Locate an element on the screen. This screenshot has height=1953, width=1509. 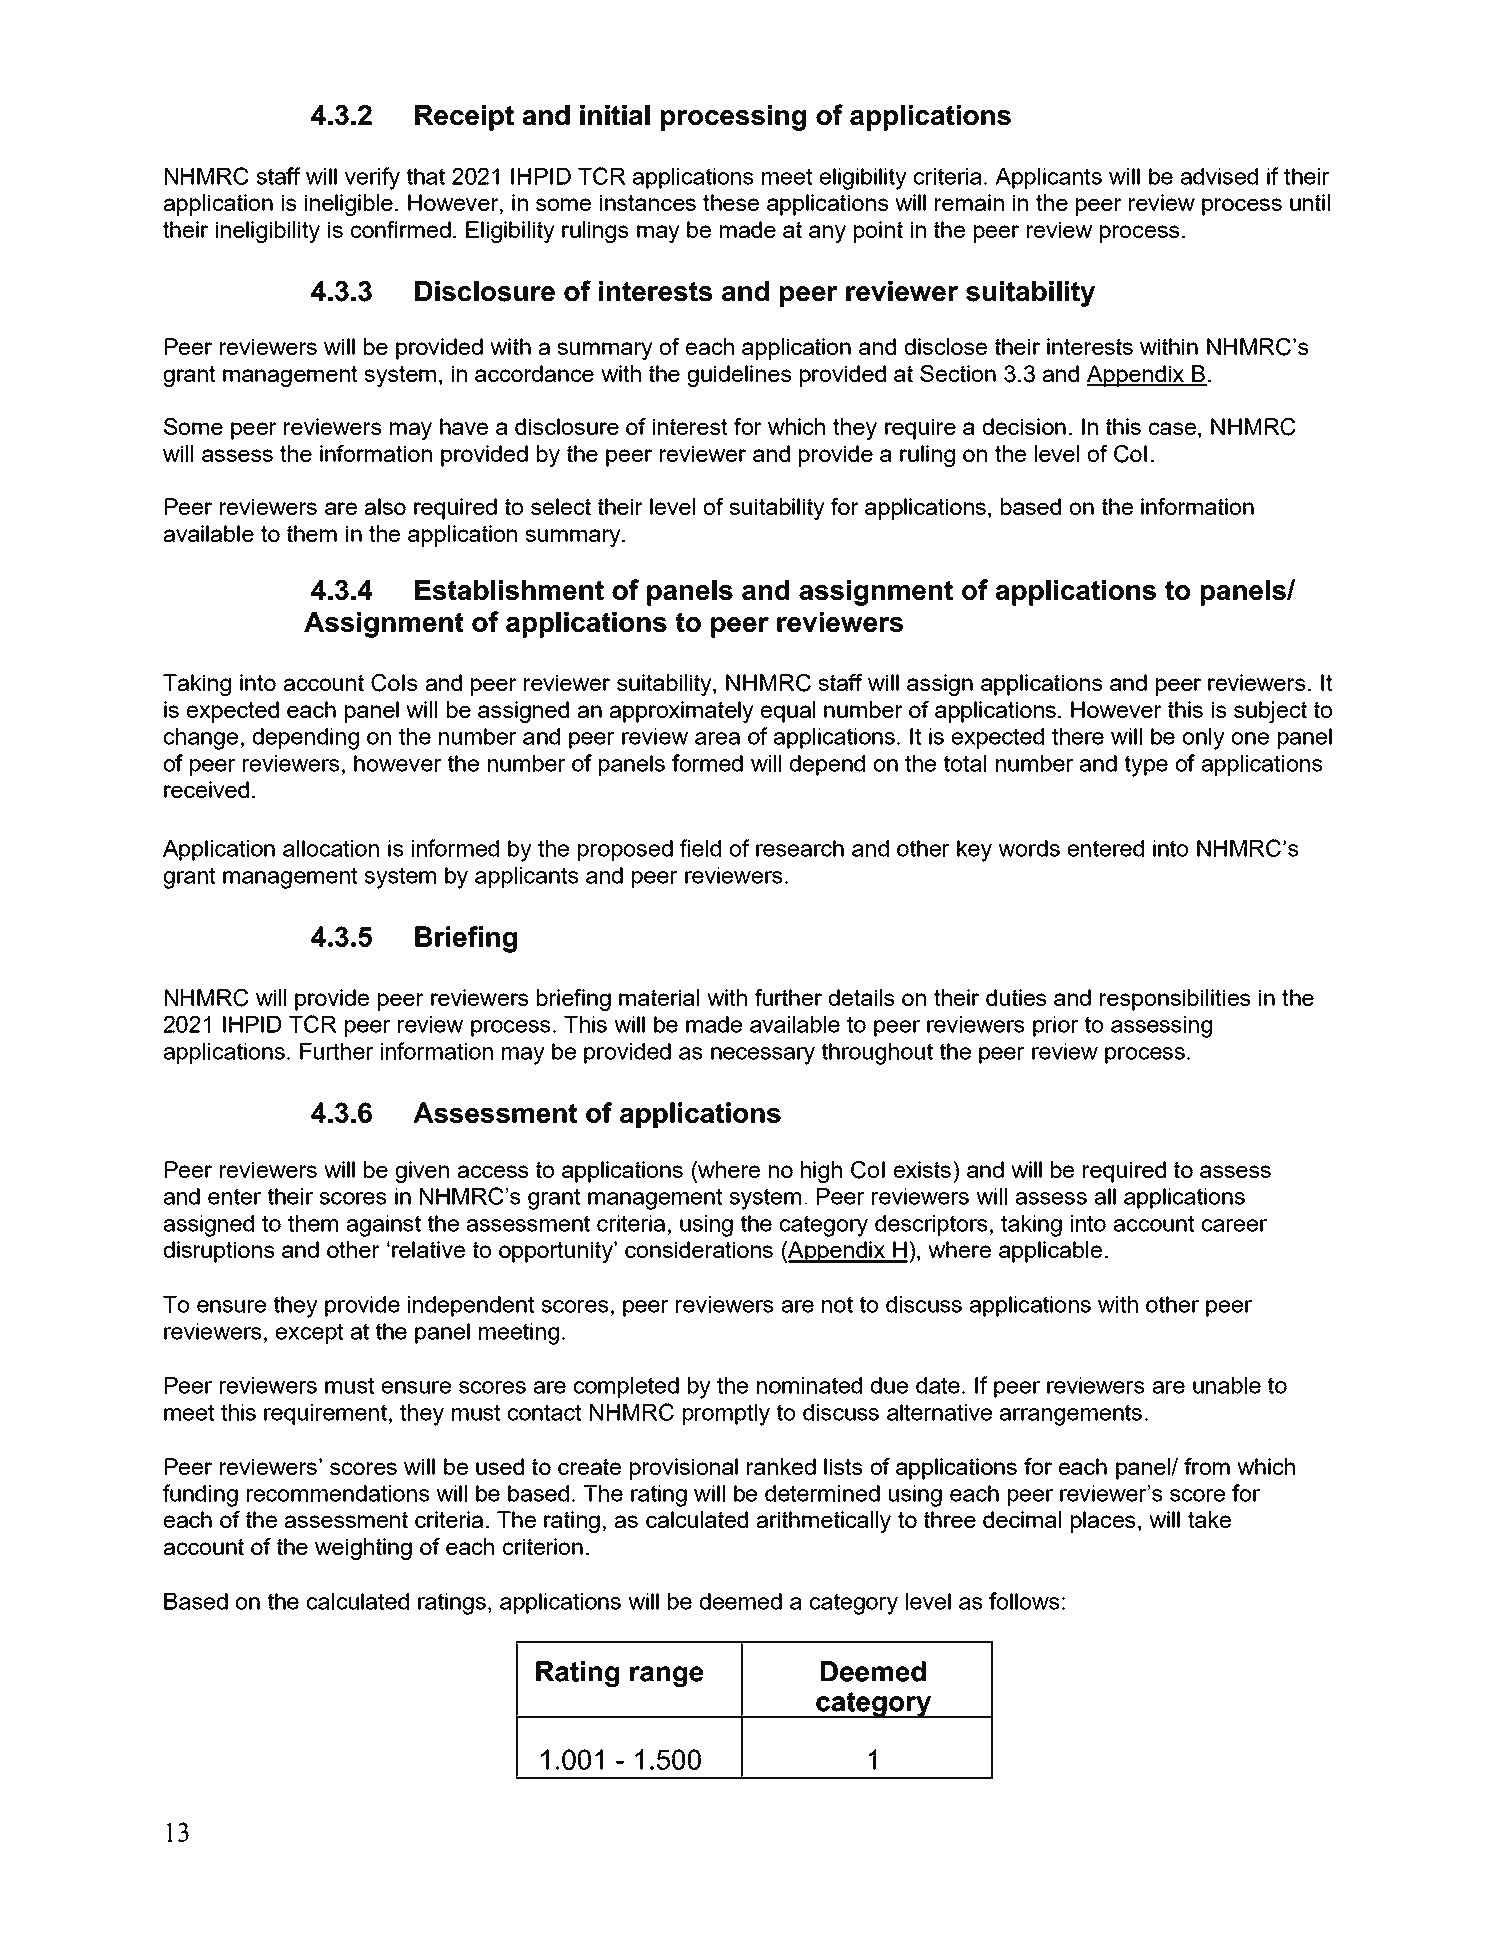
necessary is located at coordinates (763, 1056).
